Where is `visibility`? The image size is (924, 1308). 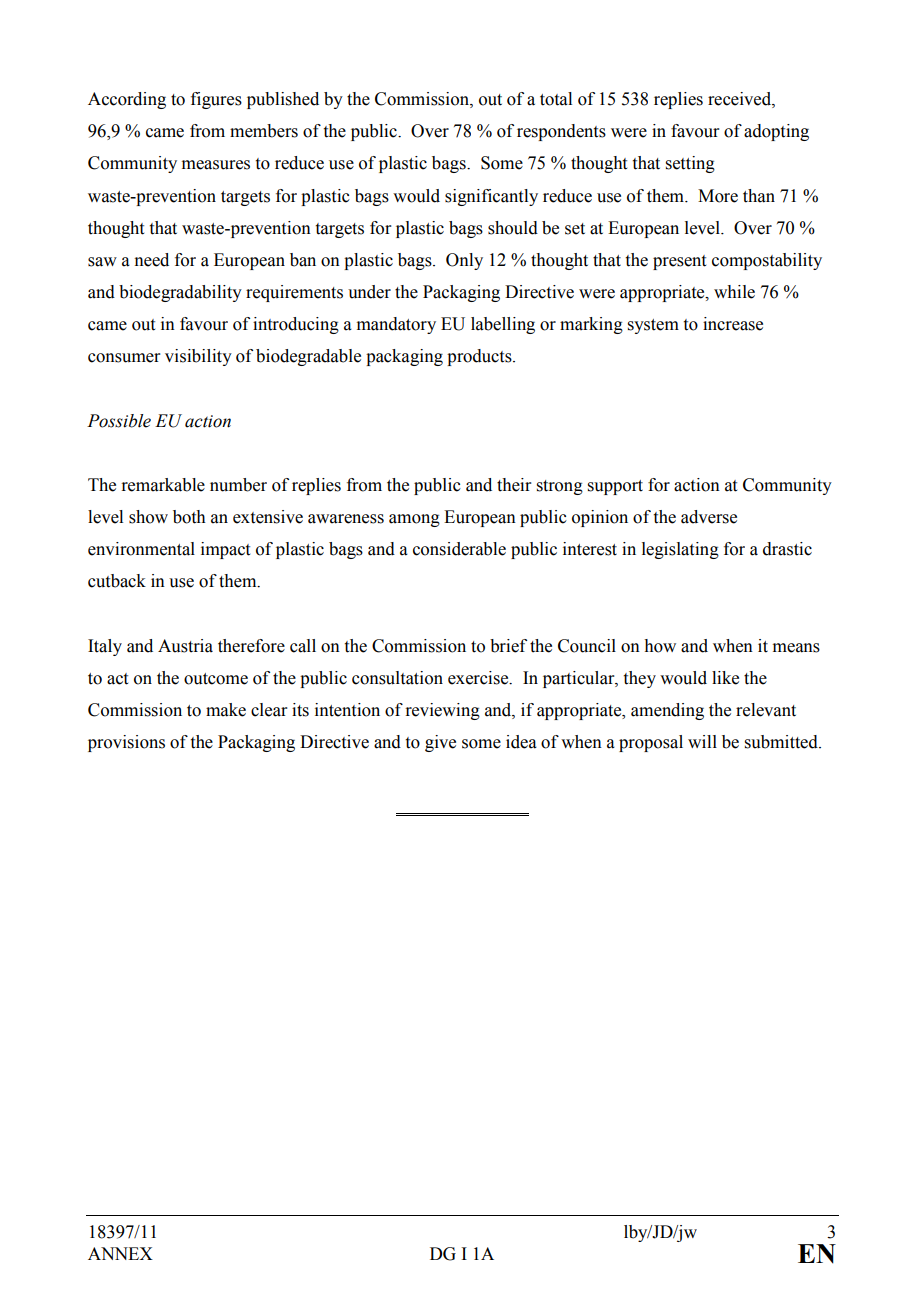
visibility is located at coordinates (198, 357).
